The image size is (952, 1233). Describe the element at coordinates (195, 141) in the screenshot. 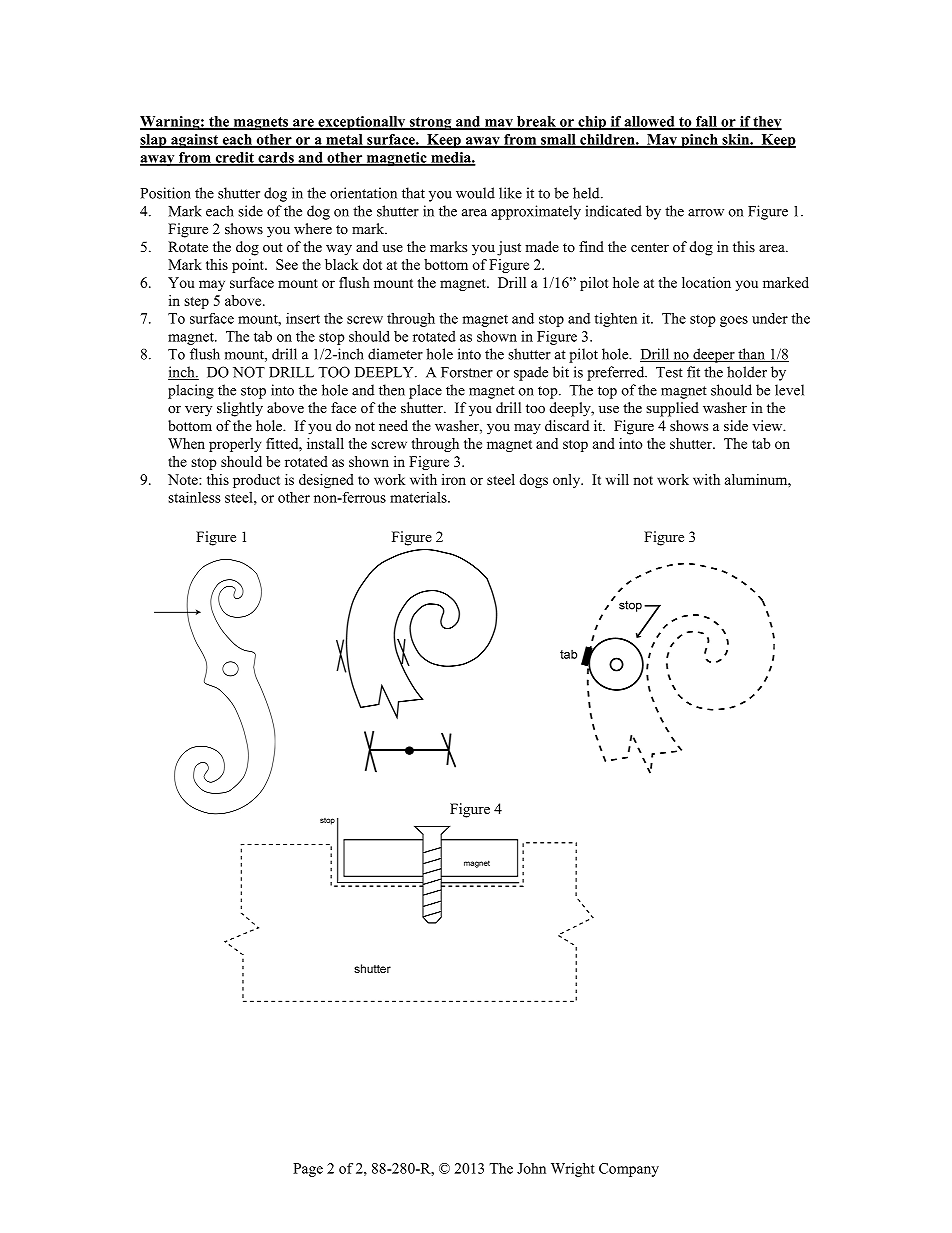

I see `against` at that location.
